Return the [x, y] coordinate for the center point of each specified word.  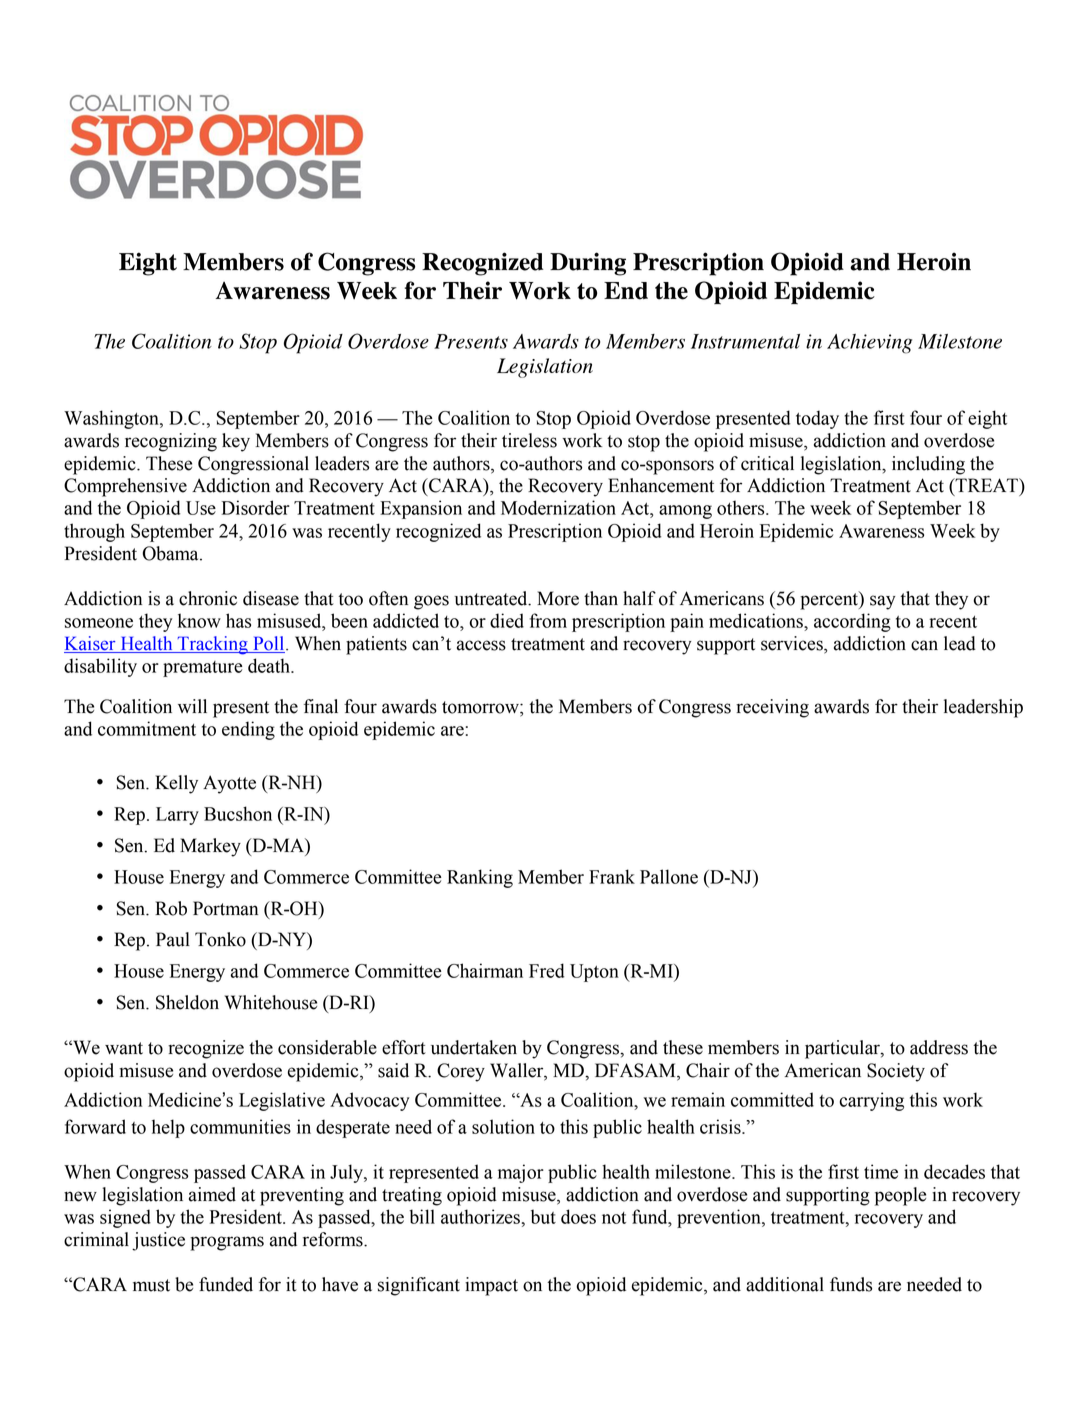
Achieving [869, 344]
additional [785, 1284]
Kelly [176, 784]
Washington [112, 419]
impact [491, 1286]
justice [158, 1241]
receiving [772, 708]
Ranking [480, 878]
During [588, 264]
